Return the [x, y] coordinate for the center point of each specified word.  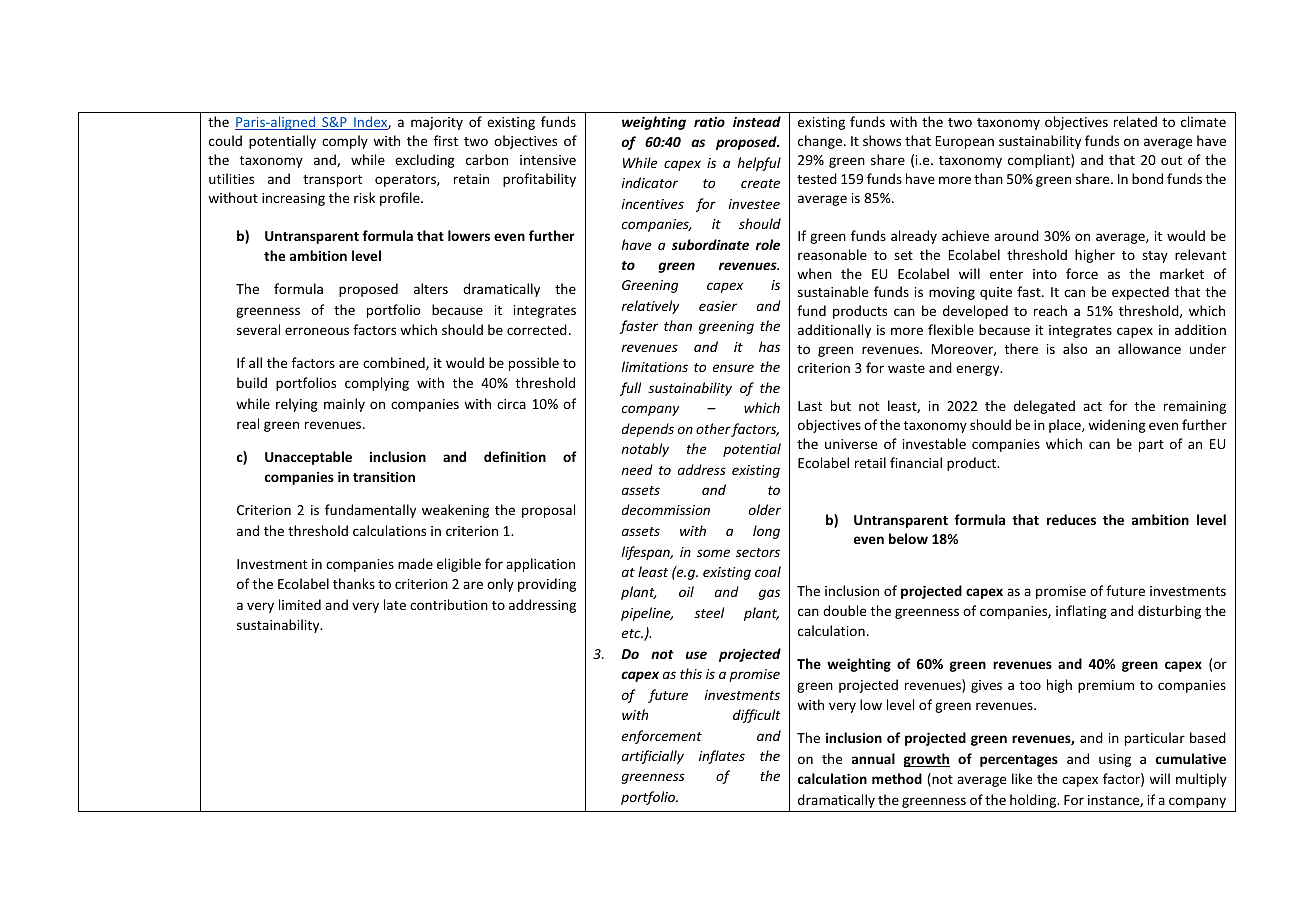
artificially [653, 757]
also [1075, 348]
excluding [425, 161]
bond [1147, 178]
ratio [709, 121]
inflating [1081, 612]
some [713, 553]
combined [395, 363]
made [415, 563]
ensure [733, 368]
